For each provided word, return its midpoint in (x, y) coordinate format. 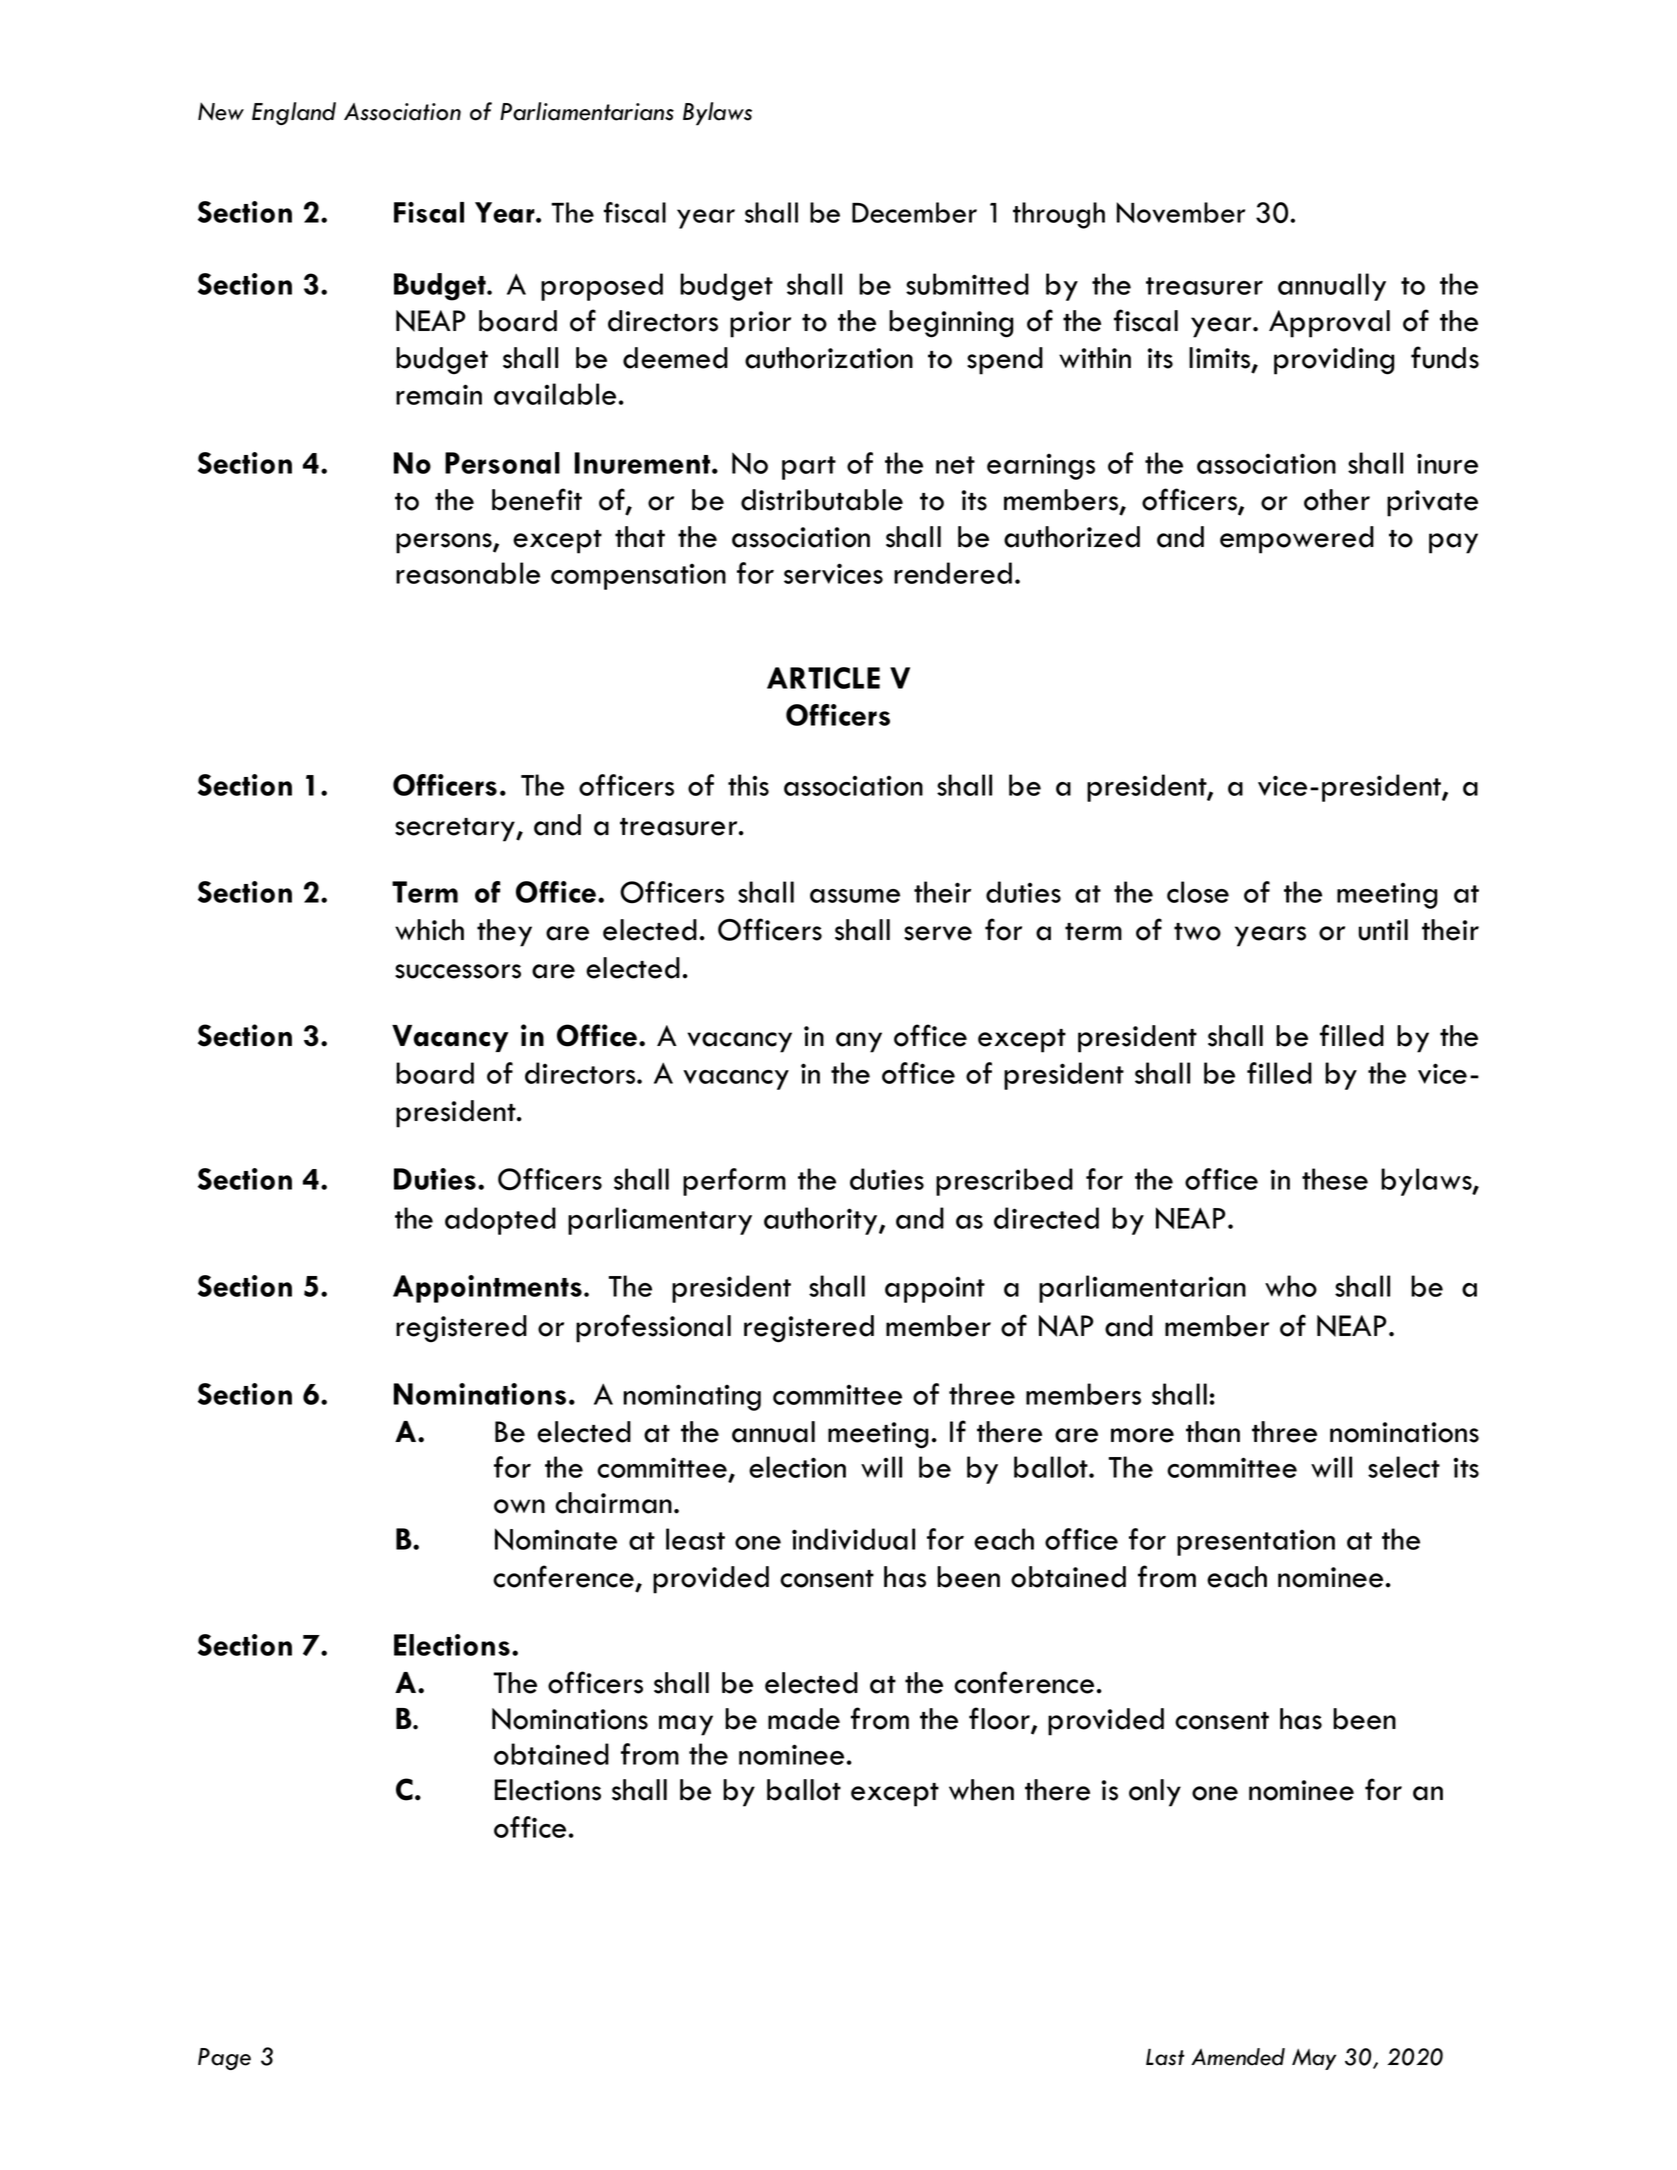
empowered (1297, 540)
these (1335, 1179)
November (1181, 212)
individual (853, 1539)
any (859, 1042)
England (294, 113)
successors (458, 971)
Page (224, 2059)
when (981, 1790)
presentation (1256, 1542)
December (914, 212)
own (519, 1506)
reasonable (468, 573)
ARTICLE (823, 678)
